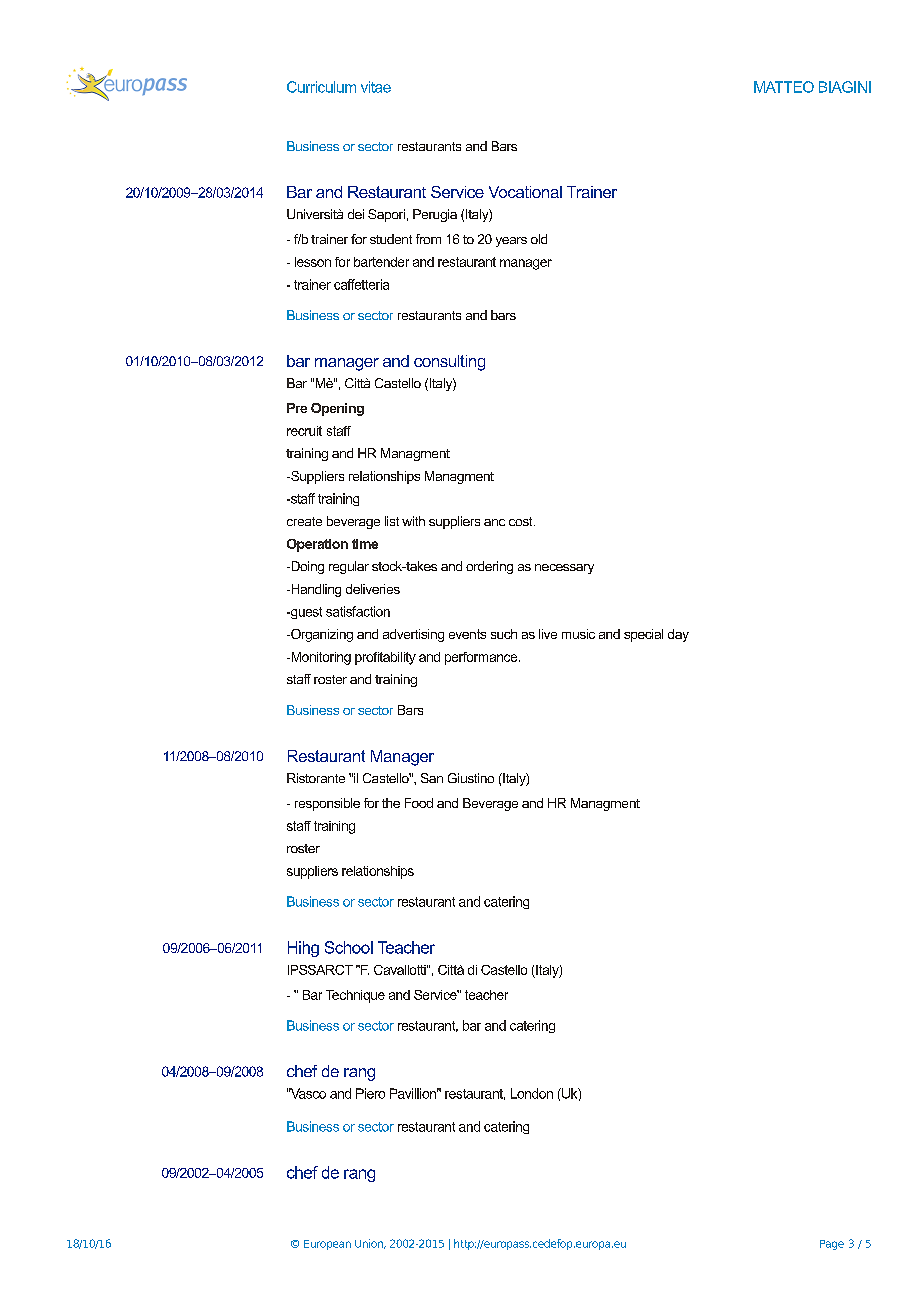 This page has height=1308, width=924. I want to click on vitae, so click(376, 87).
